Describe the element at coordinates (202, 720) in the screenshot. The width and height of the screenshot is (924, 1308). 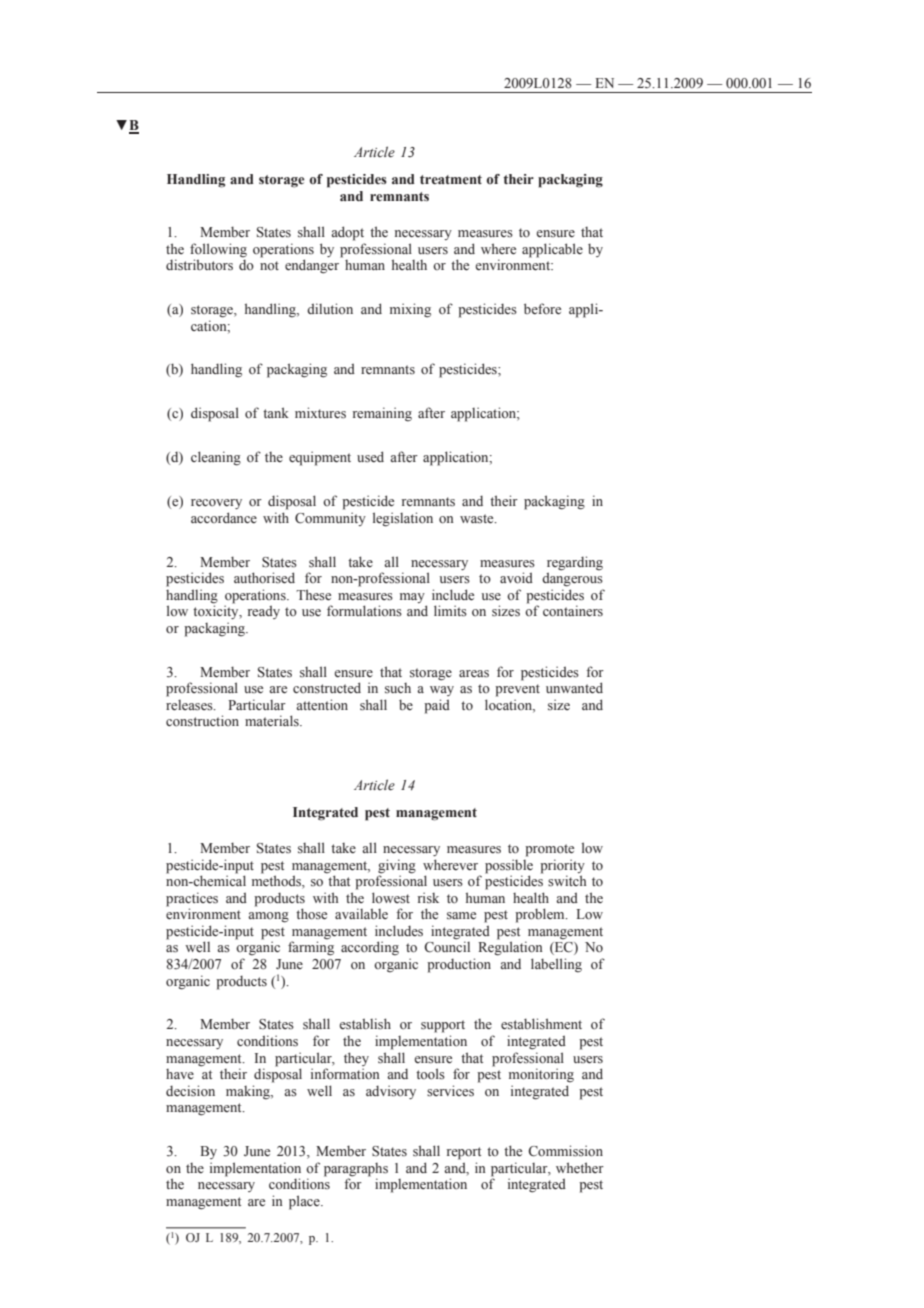
I see `construction` at that location.
